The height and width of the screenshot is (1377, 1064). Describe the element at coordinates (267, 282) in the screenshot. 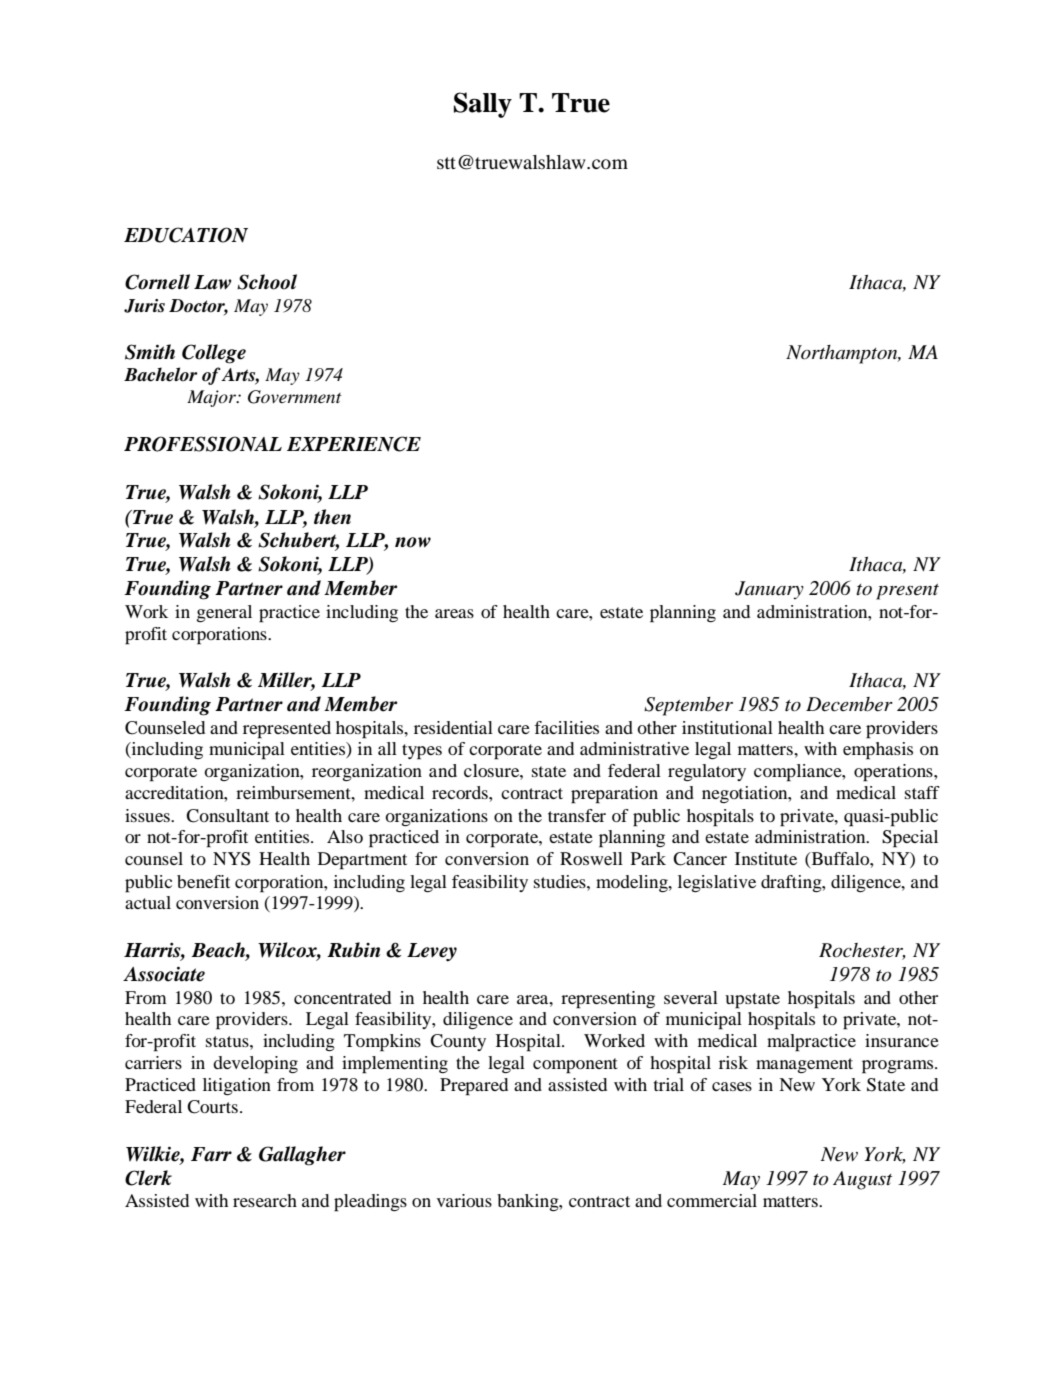

I see `School` at that location.
